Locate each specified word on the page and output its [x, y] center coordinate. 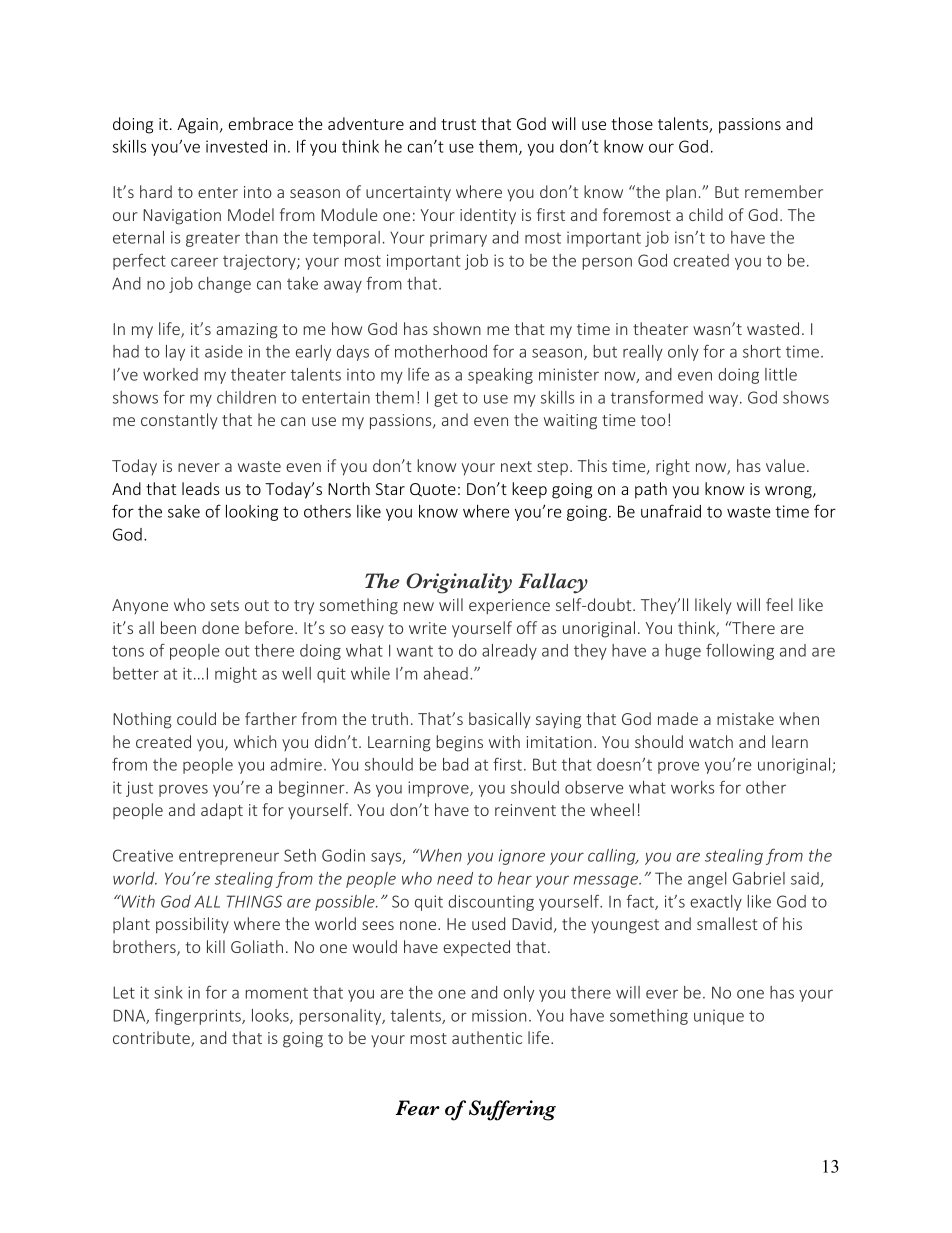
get [446, 399]
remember [784, 191]
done [220, 627]
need [455, 878]
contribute [152, 1039]
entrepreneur [229, 857]
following [740, 651]
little [781, 374]
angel [707, 880]
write [427, 628]
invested [236, 146]
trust [458, 124]
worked [170, 374]
